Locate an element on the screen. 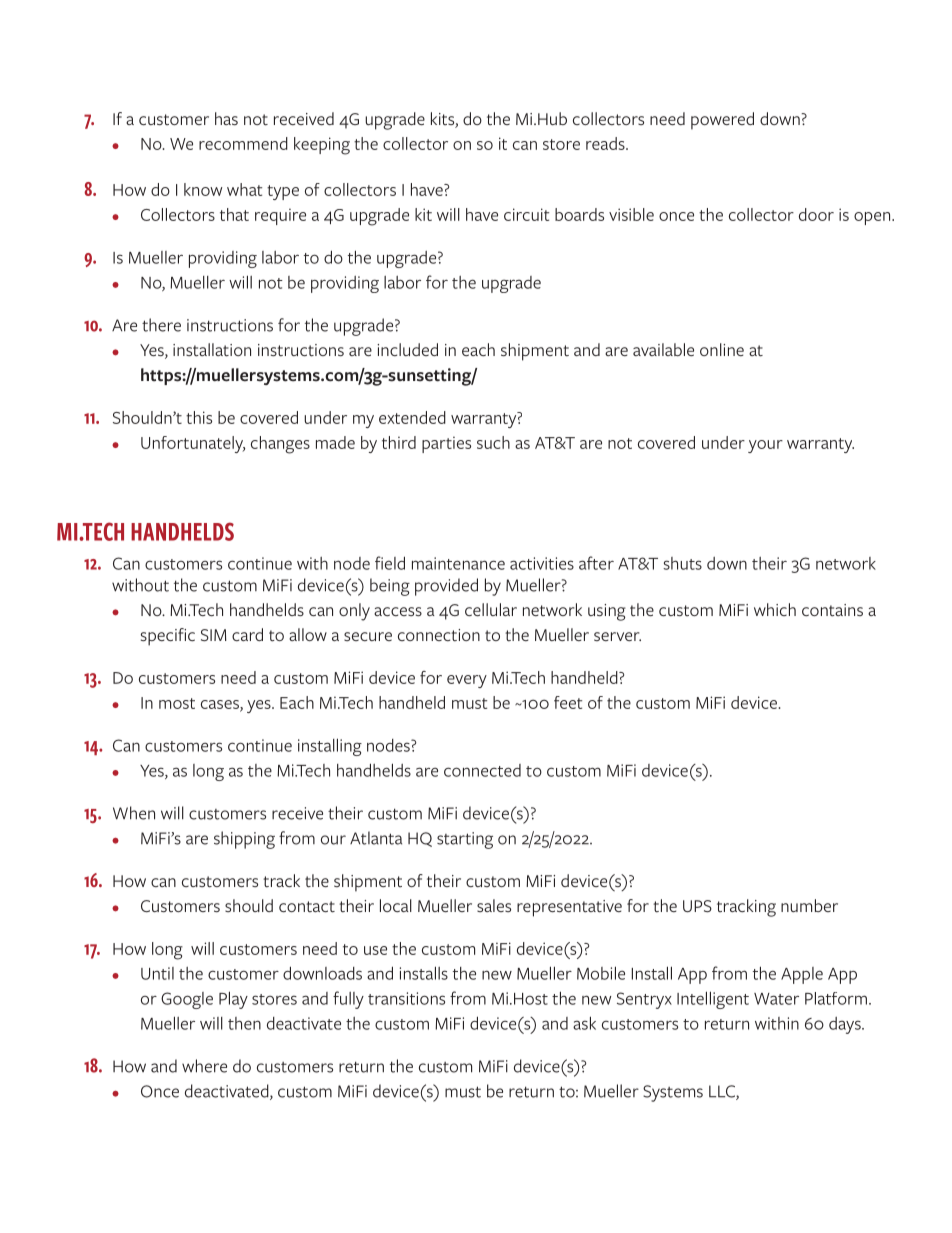 The height and width of the screenshot is (1233, 952). this is located at coordinates (199, 417).
